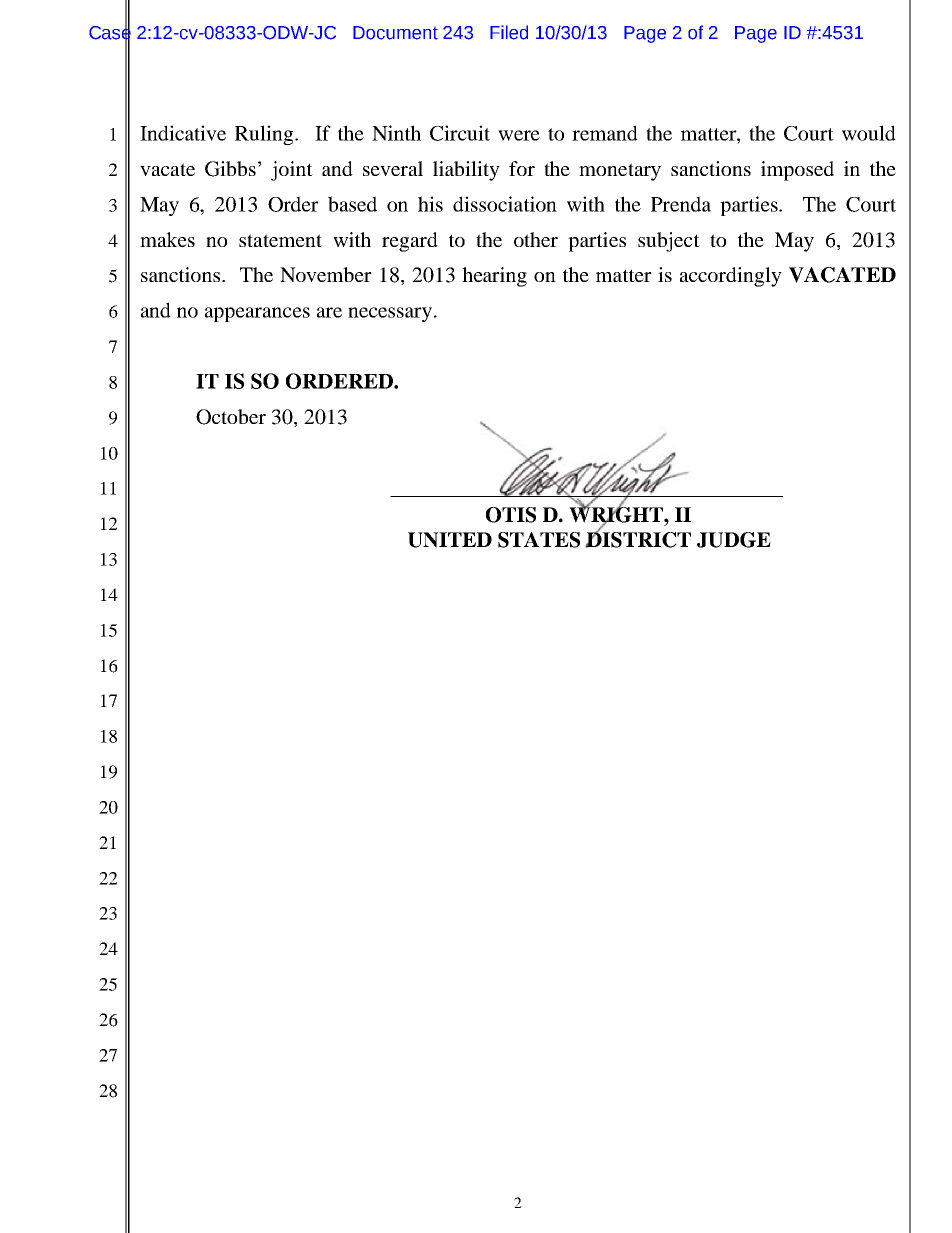 The image size is (952, 1233). I want to click on necessary, so click(391, 314).
